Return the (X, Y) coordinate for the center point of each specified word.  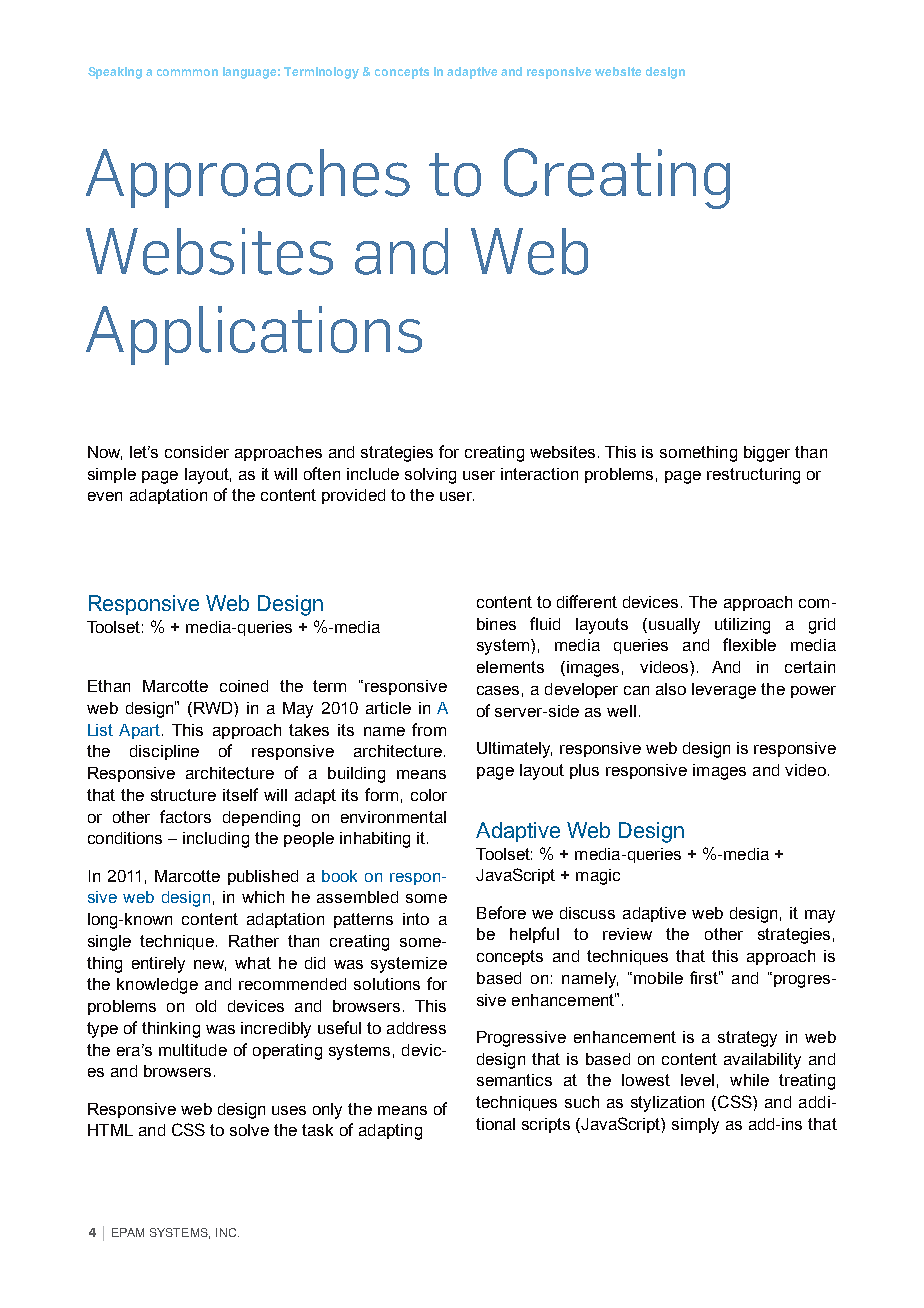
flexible (749, 644)
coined (244, 686)
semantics (514, 1080)
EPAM (128, 1232)
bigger (767, 454)
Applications (254, 335)
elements (510, 667)
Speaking (115, 73)
